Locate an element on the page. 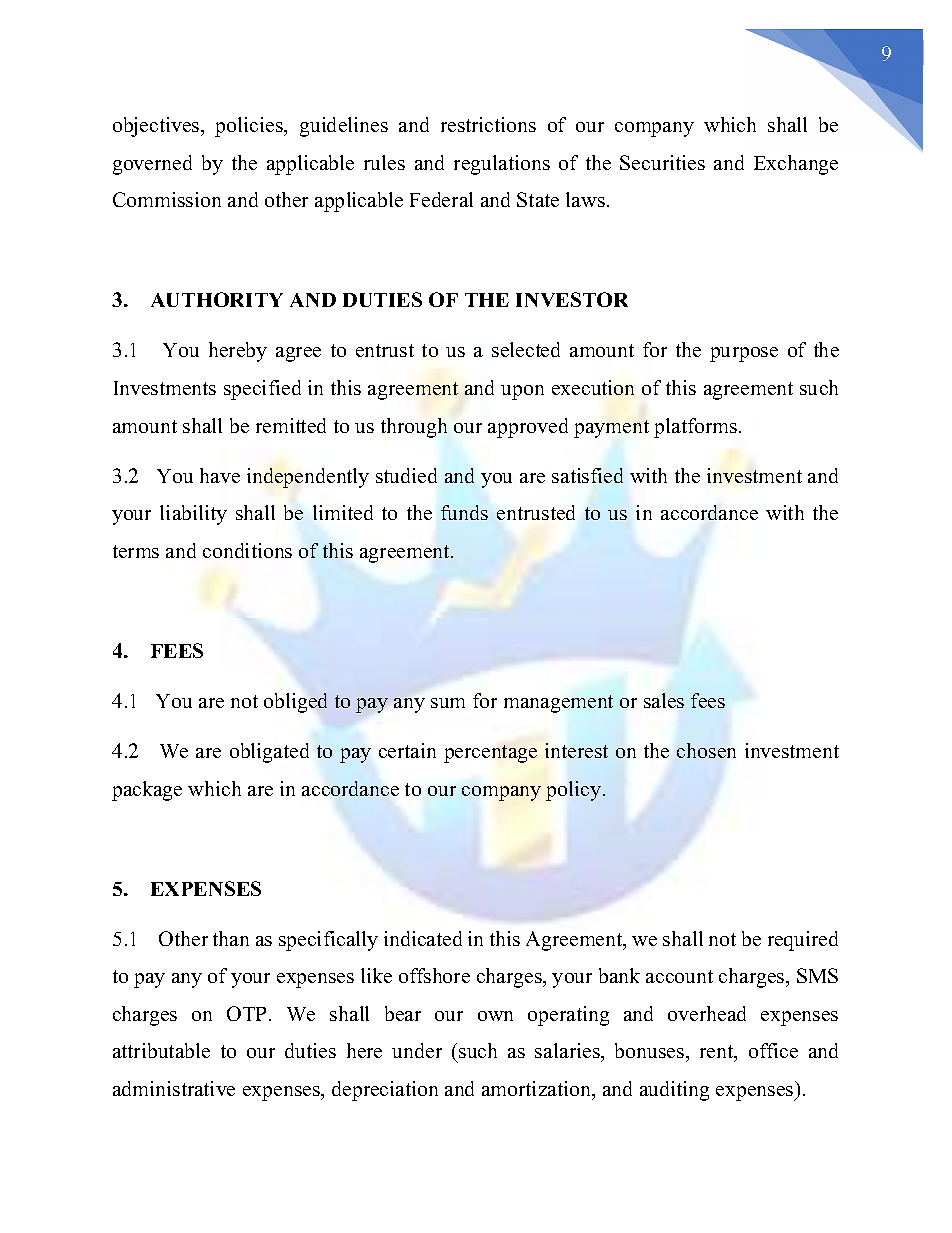  Exchange is located at coordinates (796, 165).
